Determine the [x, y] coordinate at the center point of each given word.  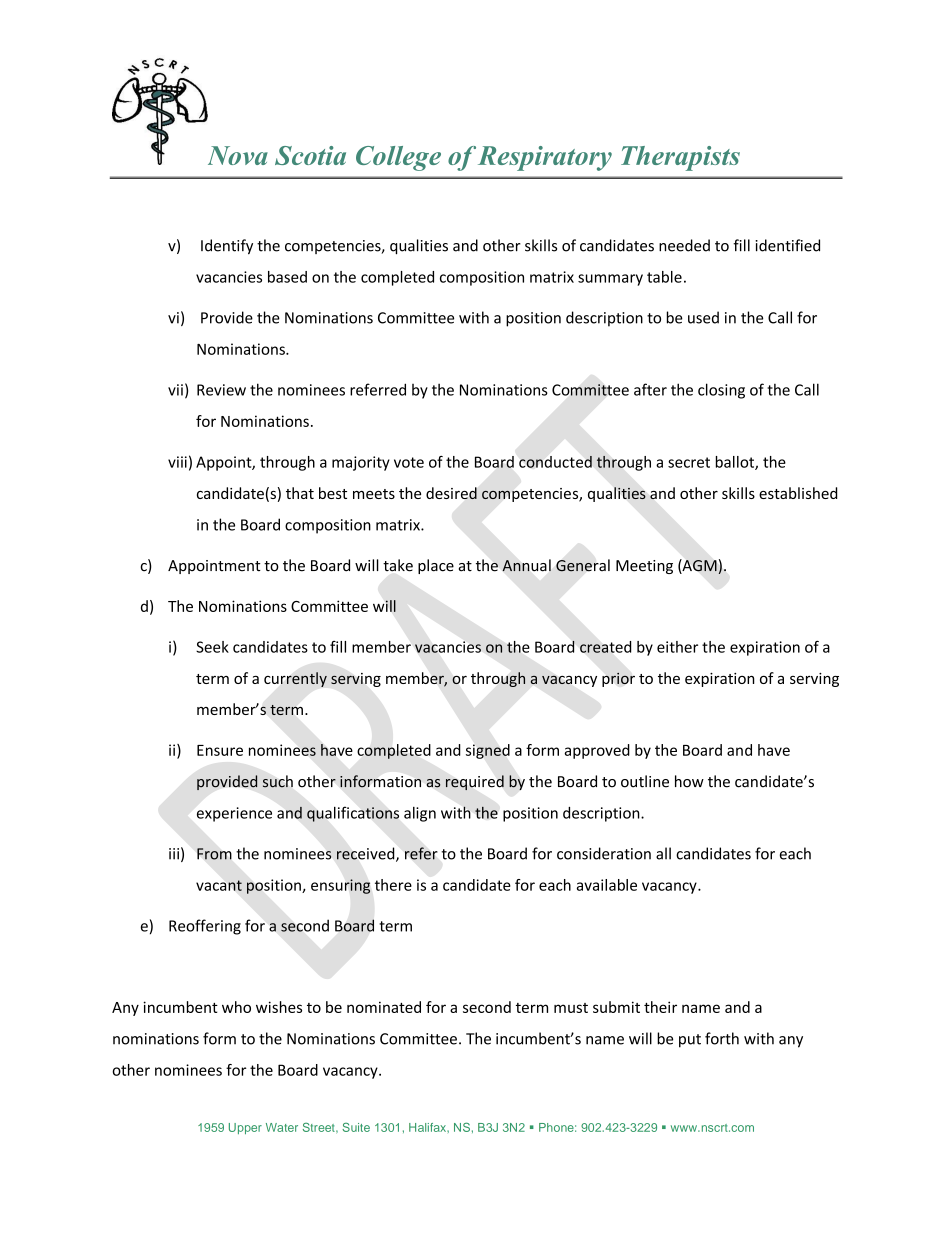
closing [721, 391]
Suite [356, 1127]
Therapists [680, 158]
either [677, 647]
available [607, 885]
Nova [238, 155]
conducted [555, 462]
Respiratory [545, 158]
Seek [212, 647]
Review [221, 390]
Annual [526, 565]
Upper [245, 1128]
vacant [219, 885]
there [393, 885]
